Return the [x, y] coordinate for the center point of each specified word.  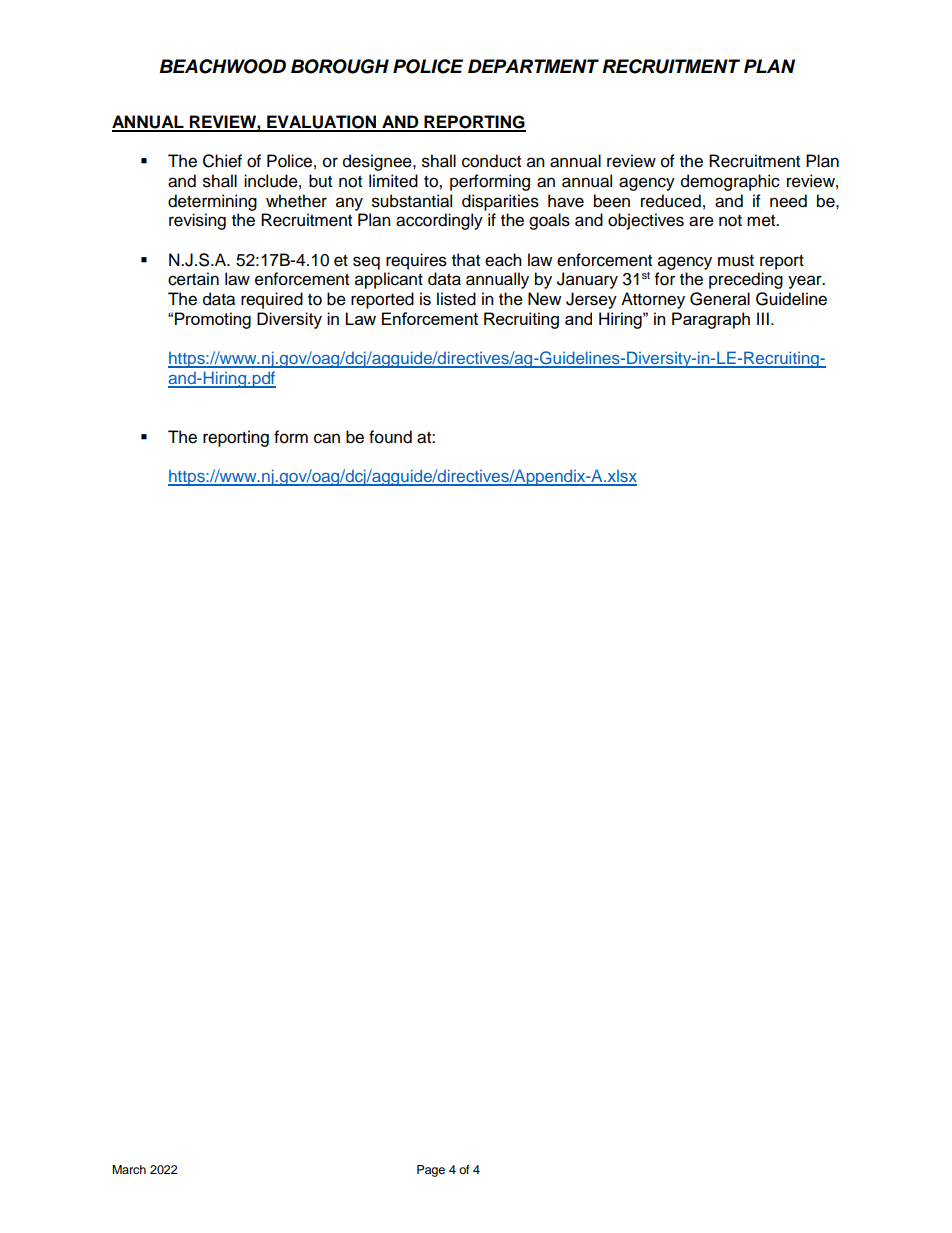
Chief [222, 161]
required [272, 300]
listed [456, 299]
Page [431, 1171]
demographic [730, 182]
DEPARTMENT [533, 66]
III [763, 318]
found [390, 437]
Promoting [213, 320]
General [720, 299]
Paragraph [711, 320]
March [129, 1169]
